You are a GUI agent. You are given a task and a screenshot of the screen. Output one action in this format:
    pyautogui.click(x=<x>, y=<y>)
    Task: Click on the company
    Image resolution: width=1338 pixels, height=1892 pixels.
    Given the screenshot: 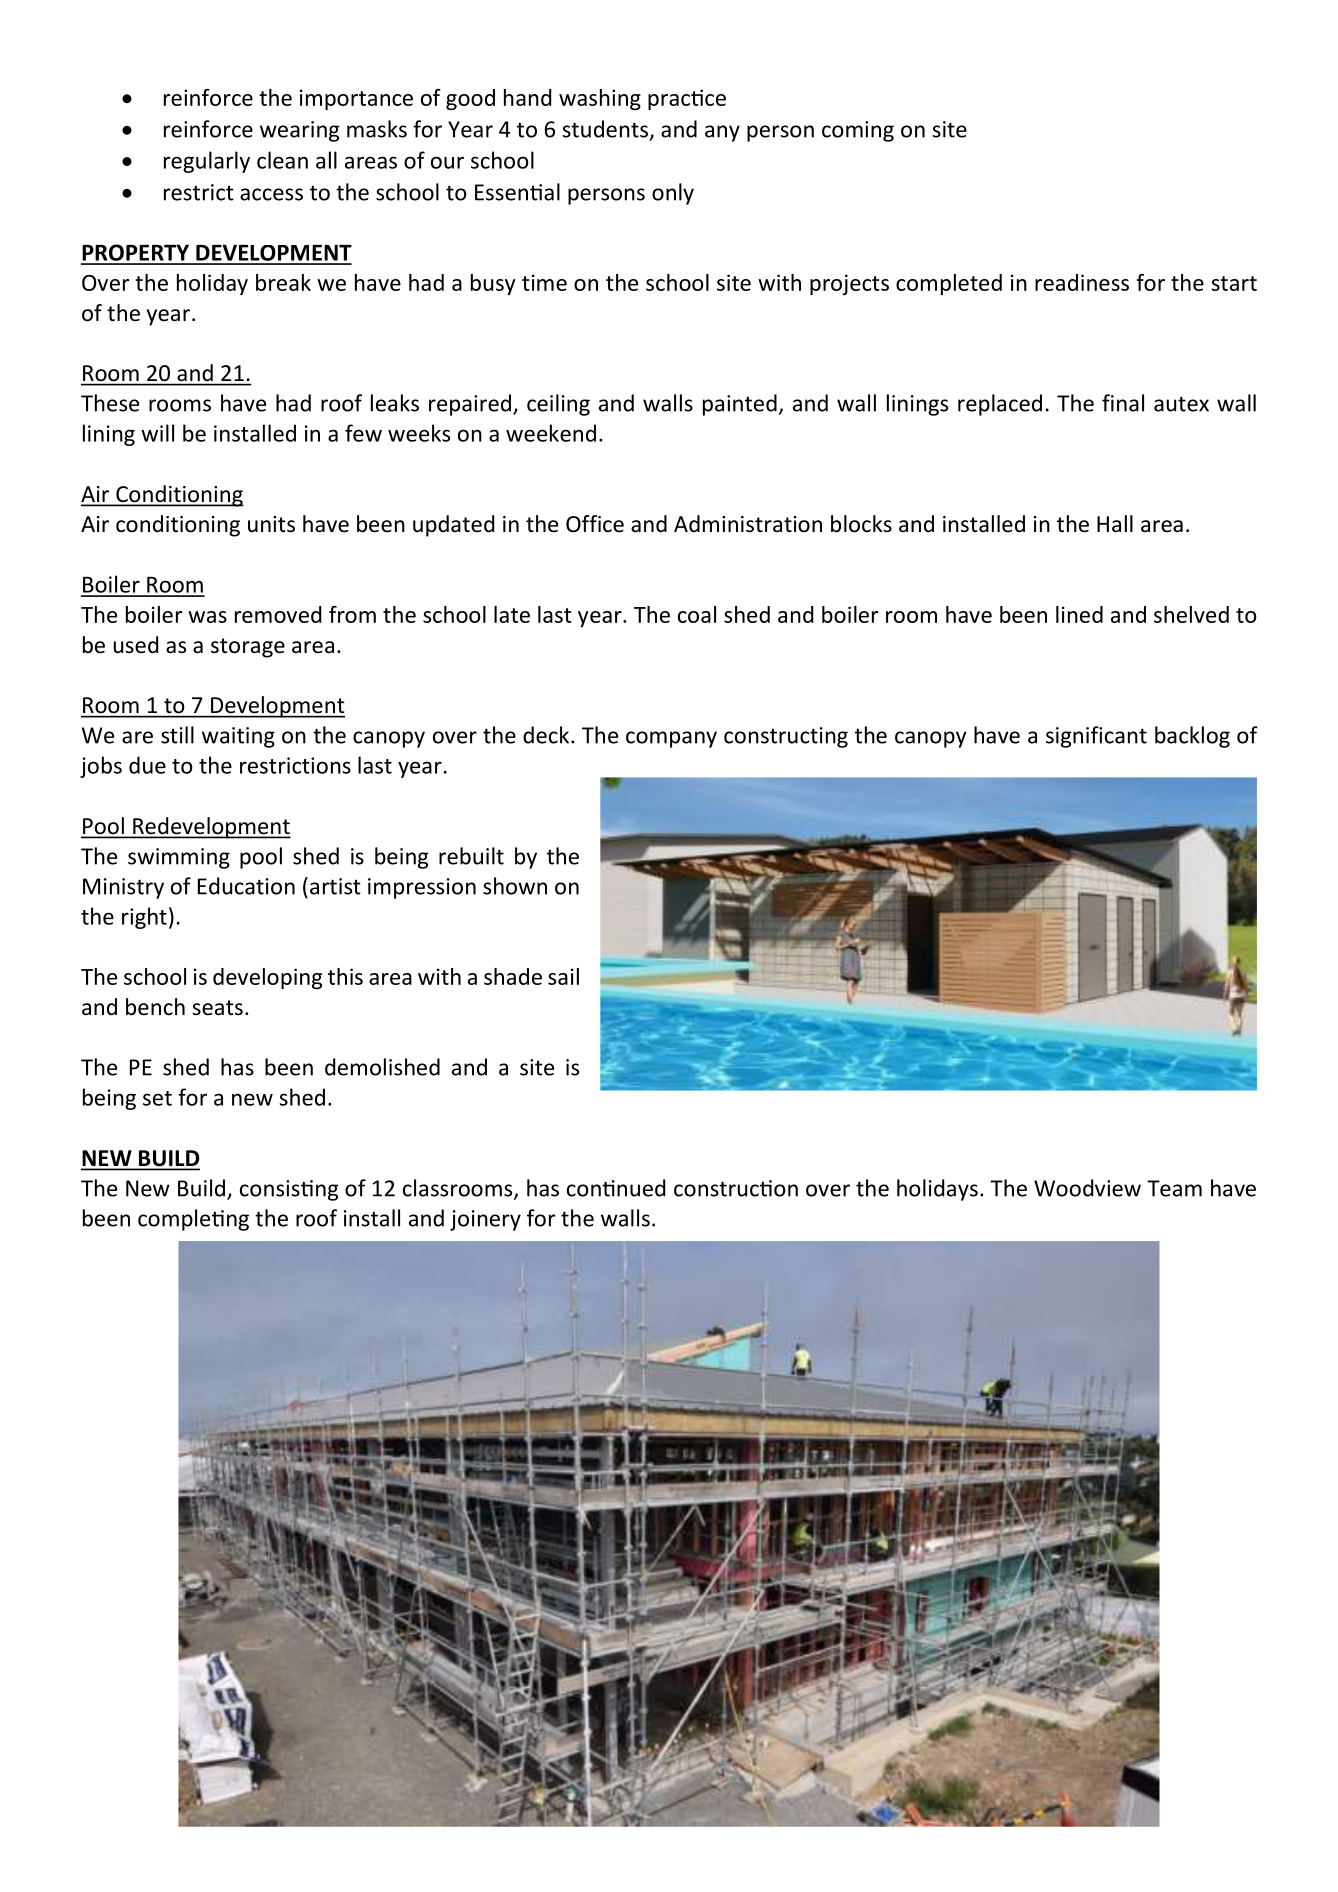 What is the action you would take?
    pyautogui.click(x=671, y=739)
